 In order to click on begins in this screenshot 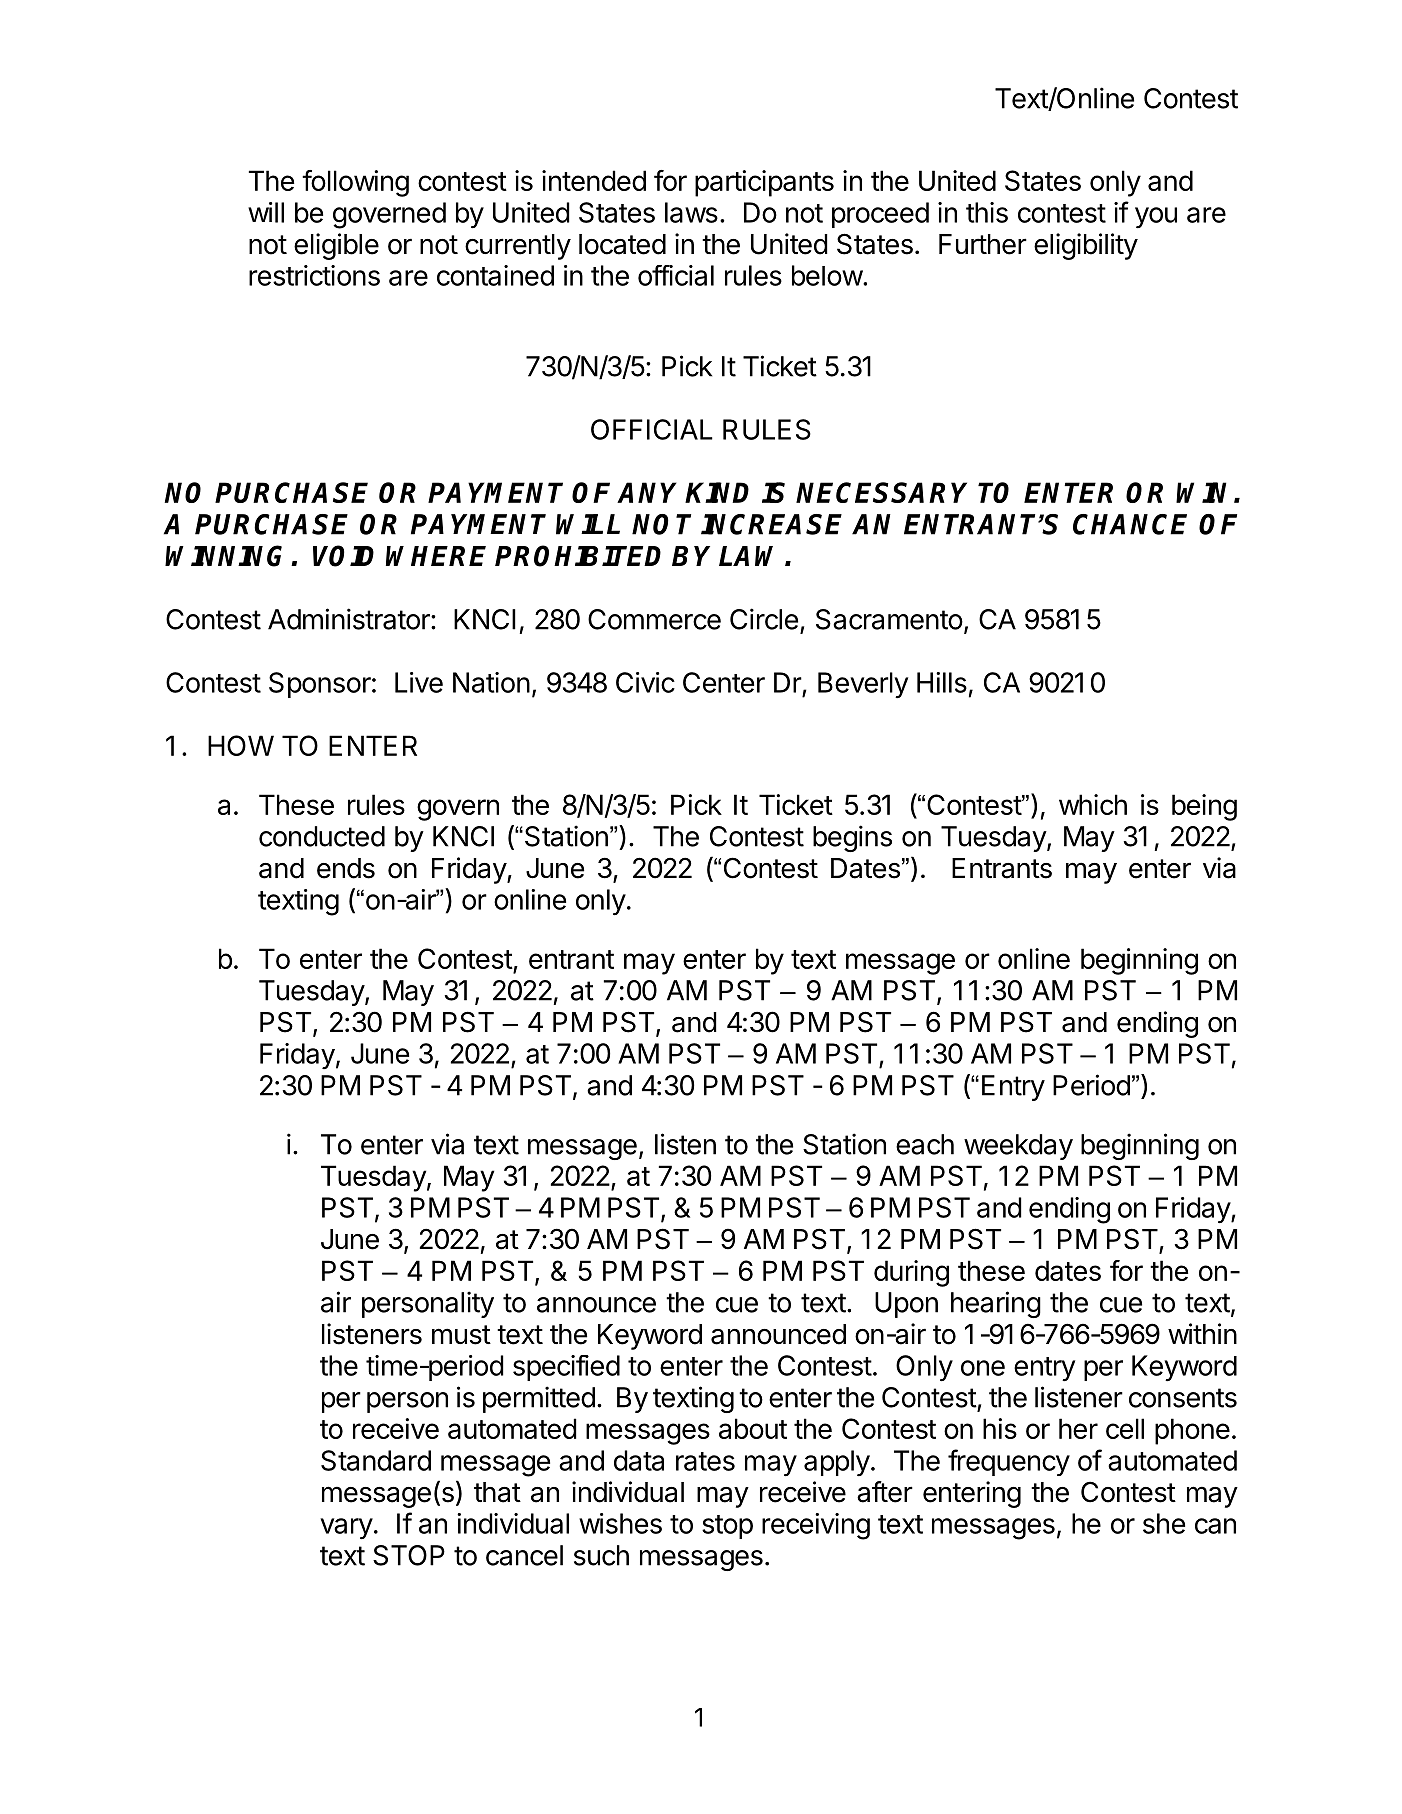, I will do `click(852, 838)`.
